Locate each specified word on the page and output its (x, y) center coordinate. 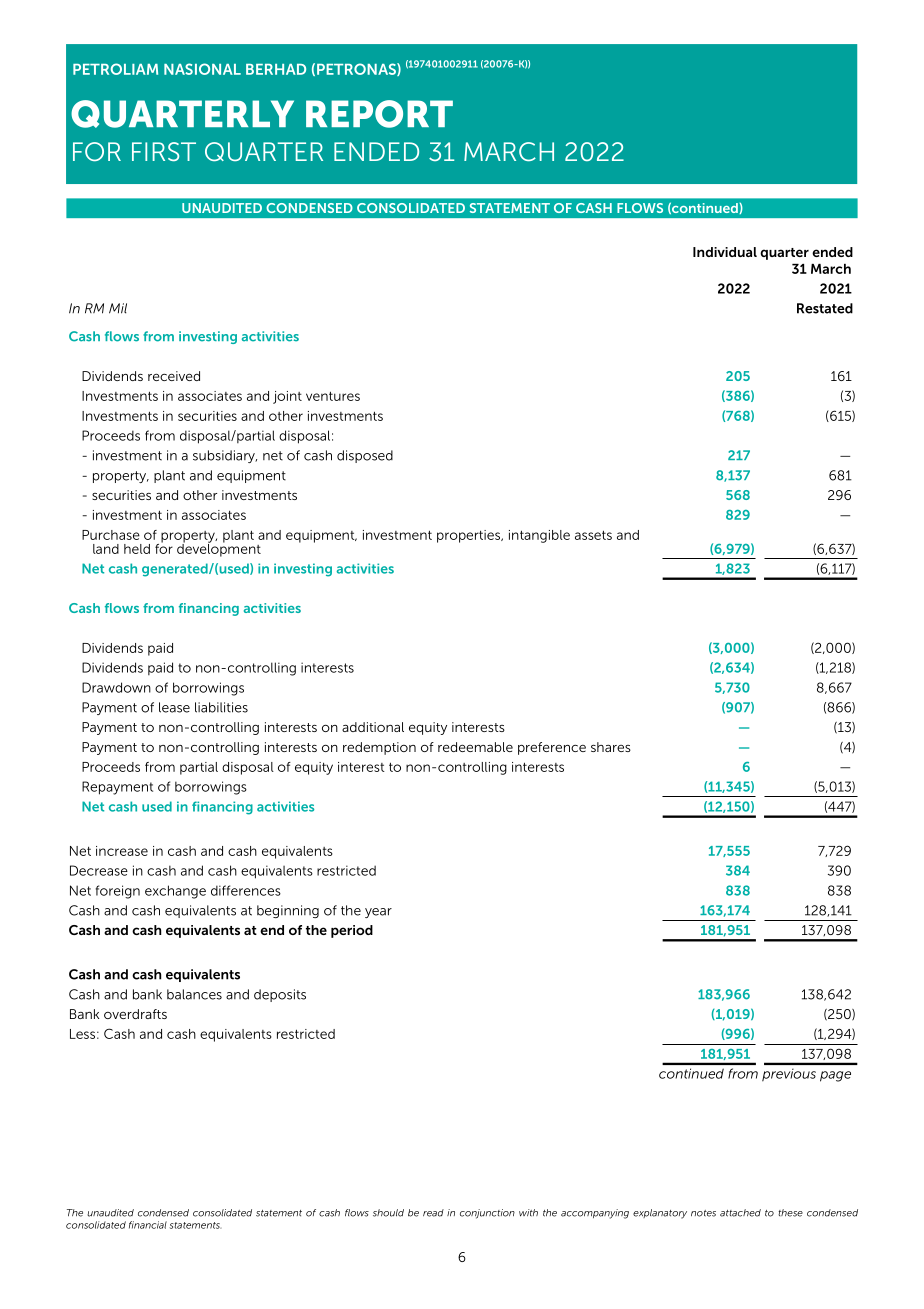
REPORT (379, 114)
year (378, 913)
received (174, 376)
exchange (175, 892)
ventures (333, 396)
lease (174, 707)
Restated (825, 308)
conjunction (487, 1214)
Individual (725, 252)
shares (611, 747)
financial (148, 1225)
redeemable (475, 747)
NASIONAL (202, 69)
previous (789, 1075)
